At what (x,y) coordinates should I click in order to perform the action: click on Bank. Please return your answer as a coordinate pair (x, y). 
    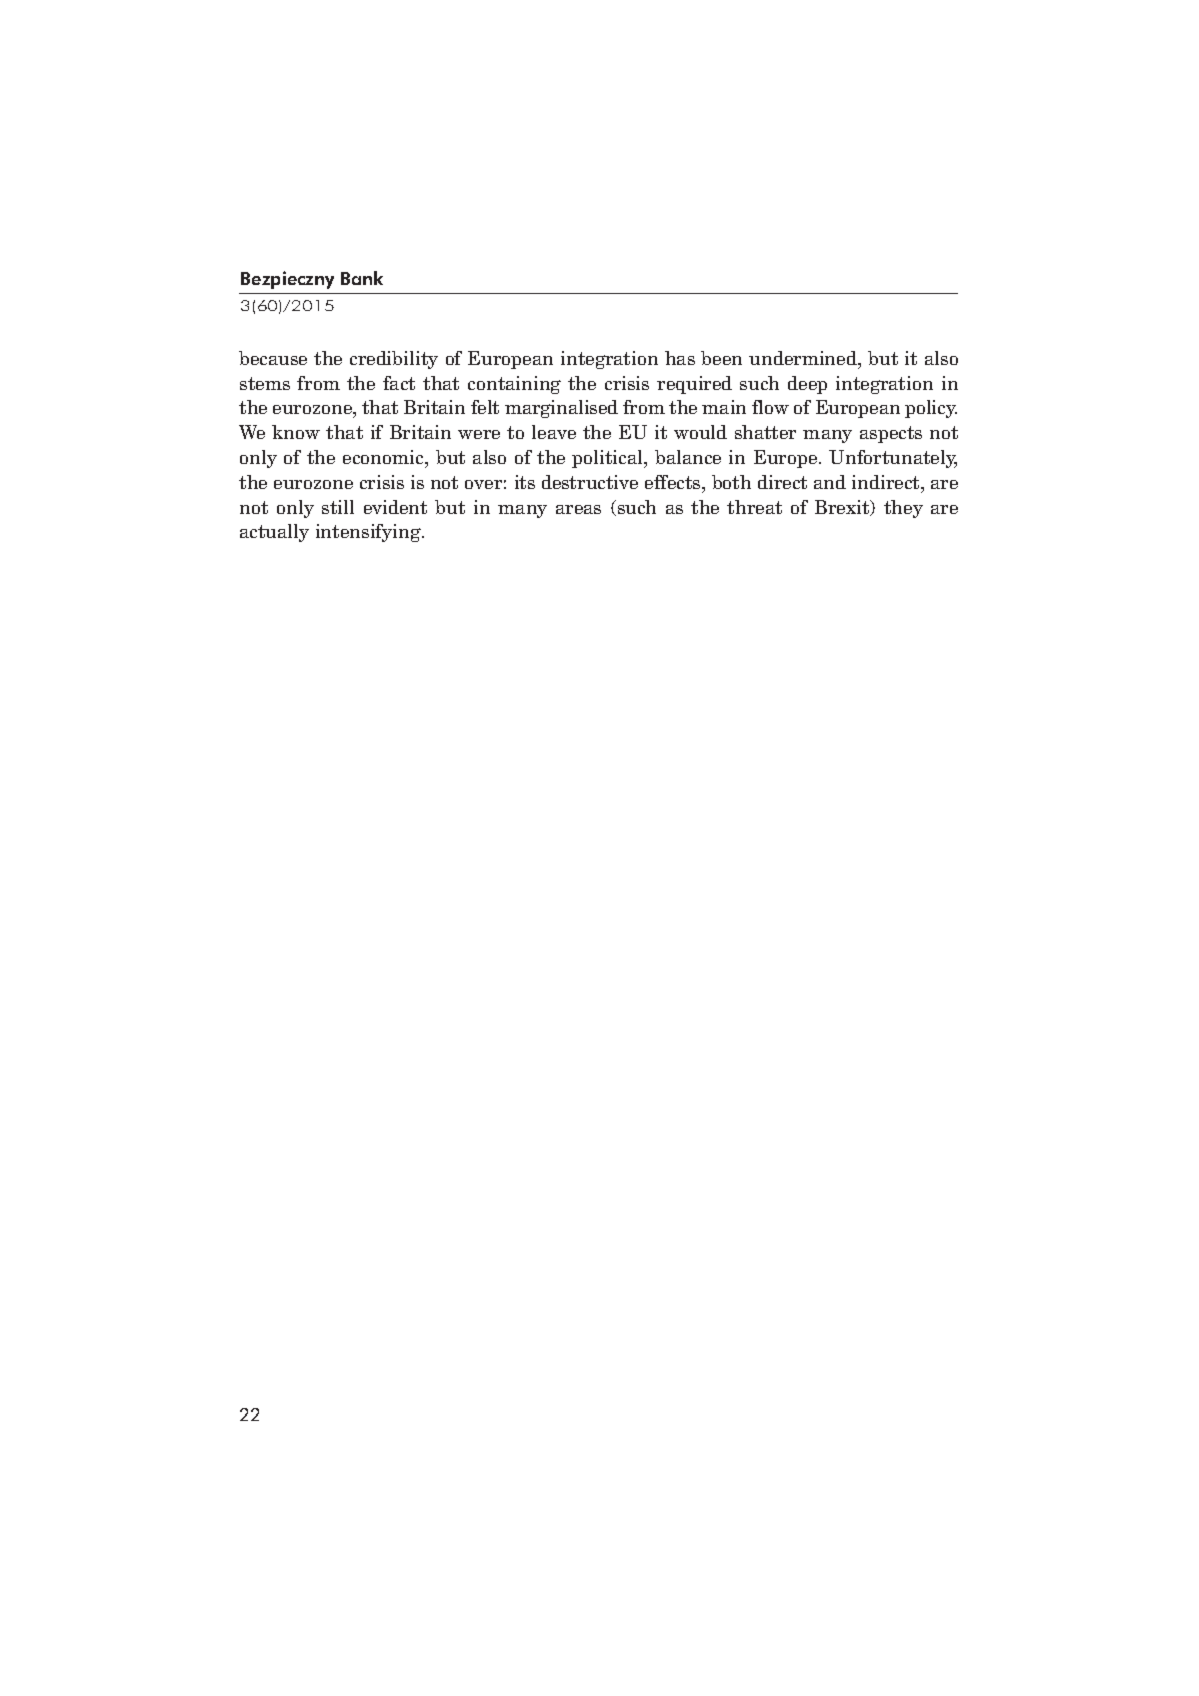
    Looking at the image, I should click on (362, 278).
